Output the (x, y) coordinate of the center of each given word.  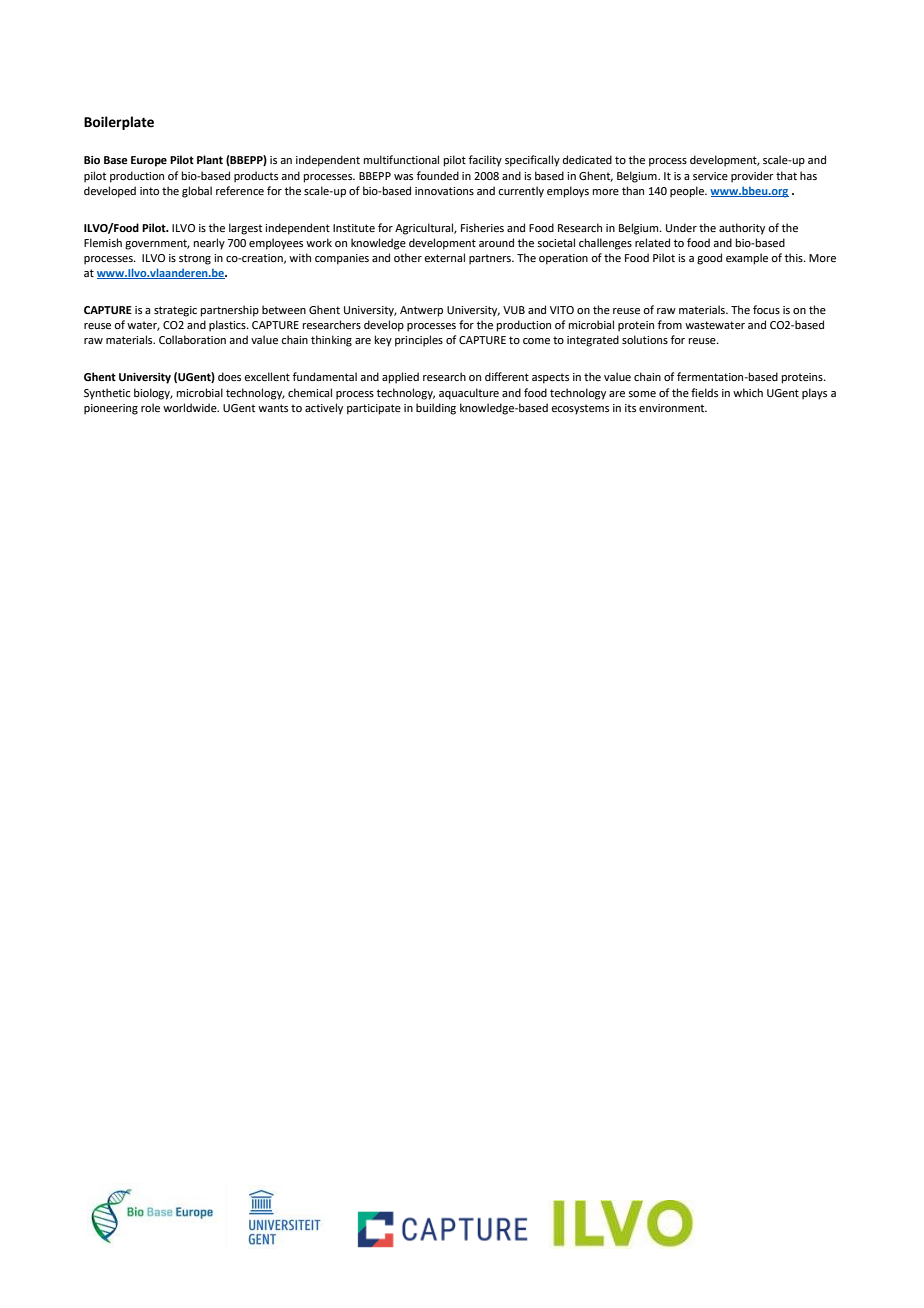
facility (485, 161)
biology (153, 394)
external (444, 257)
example (747, 259)
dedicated (587, 159)
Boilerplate (119, 123)
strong (195, 259)
